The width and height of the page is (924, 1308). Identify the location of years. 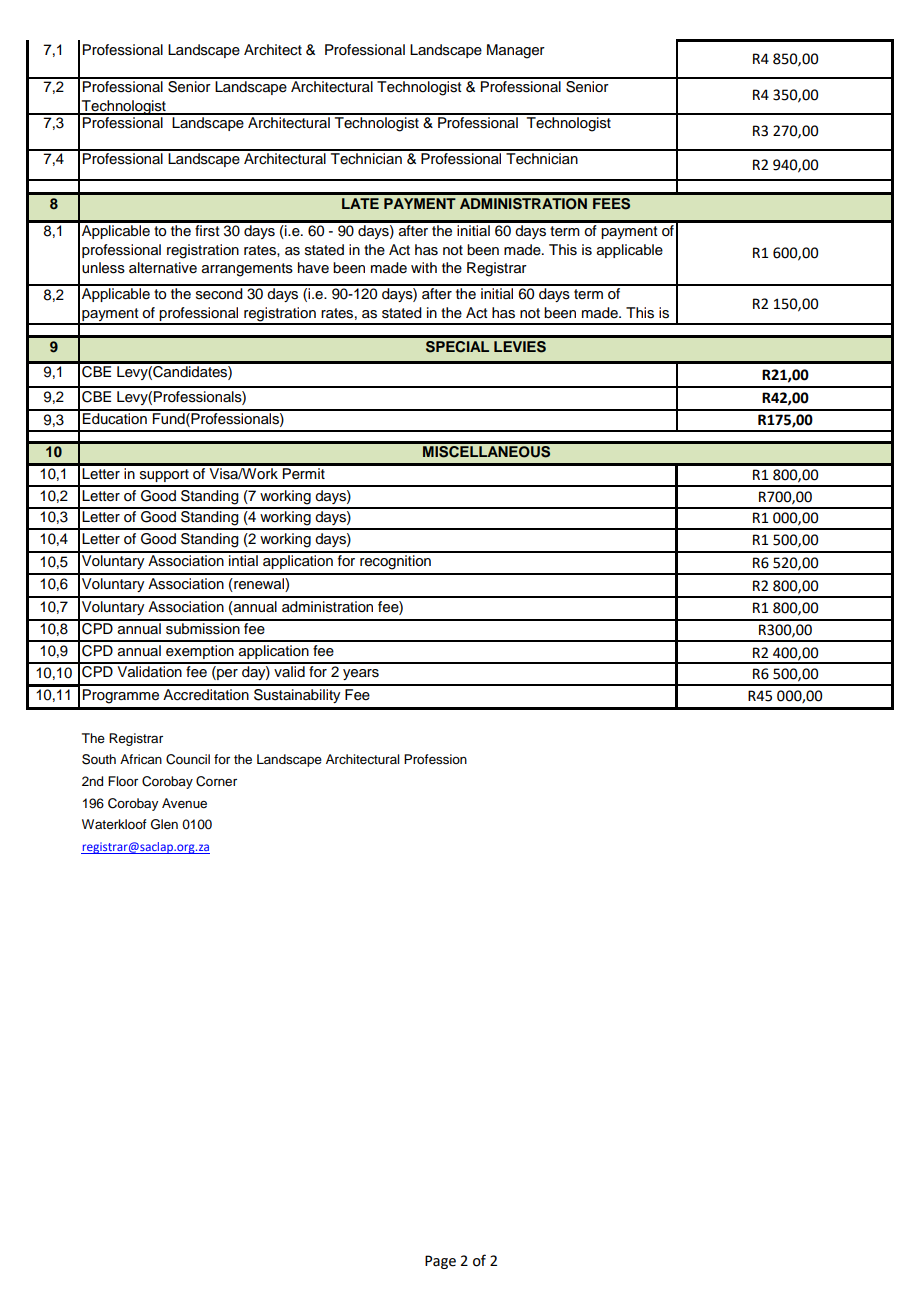
(361, 674).
